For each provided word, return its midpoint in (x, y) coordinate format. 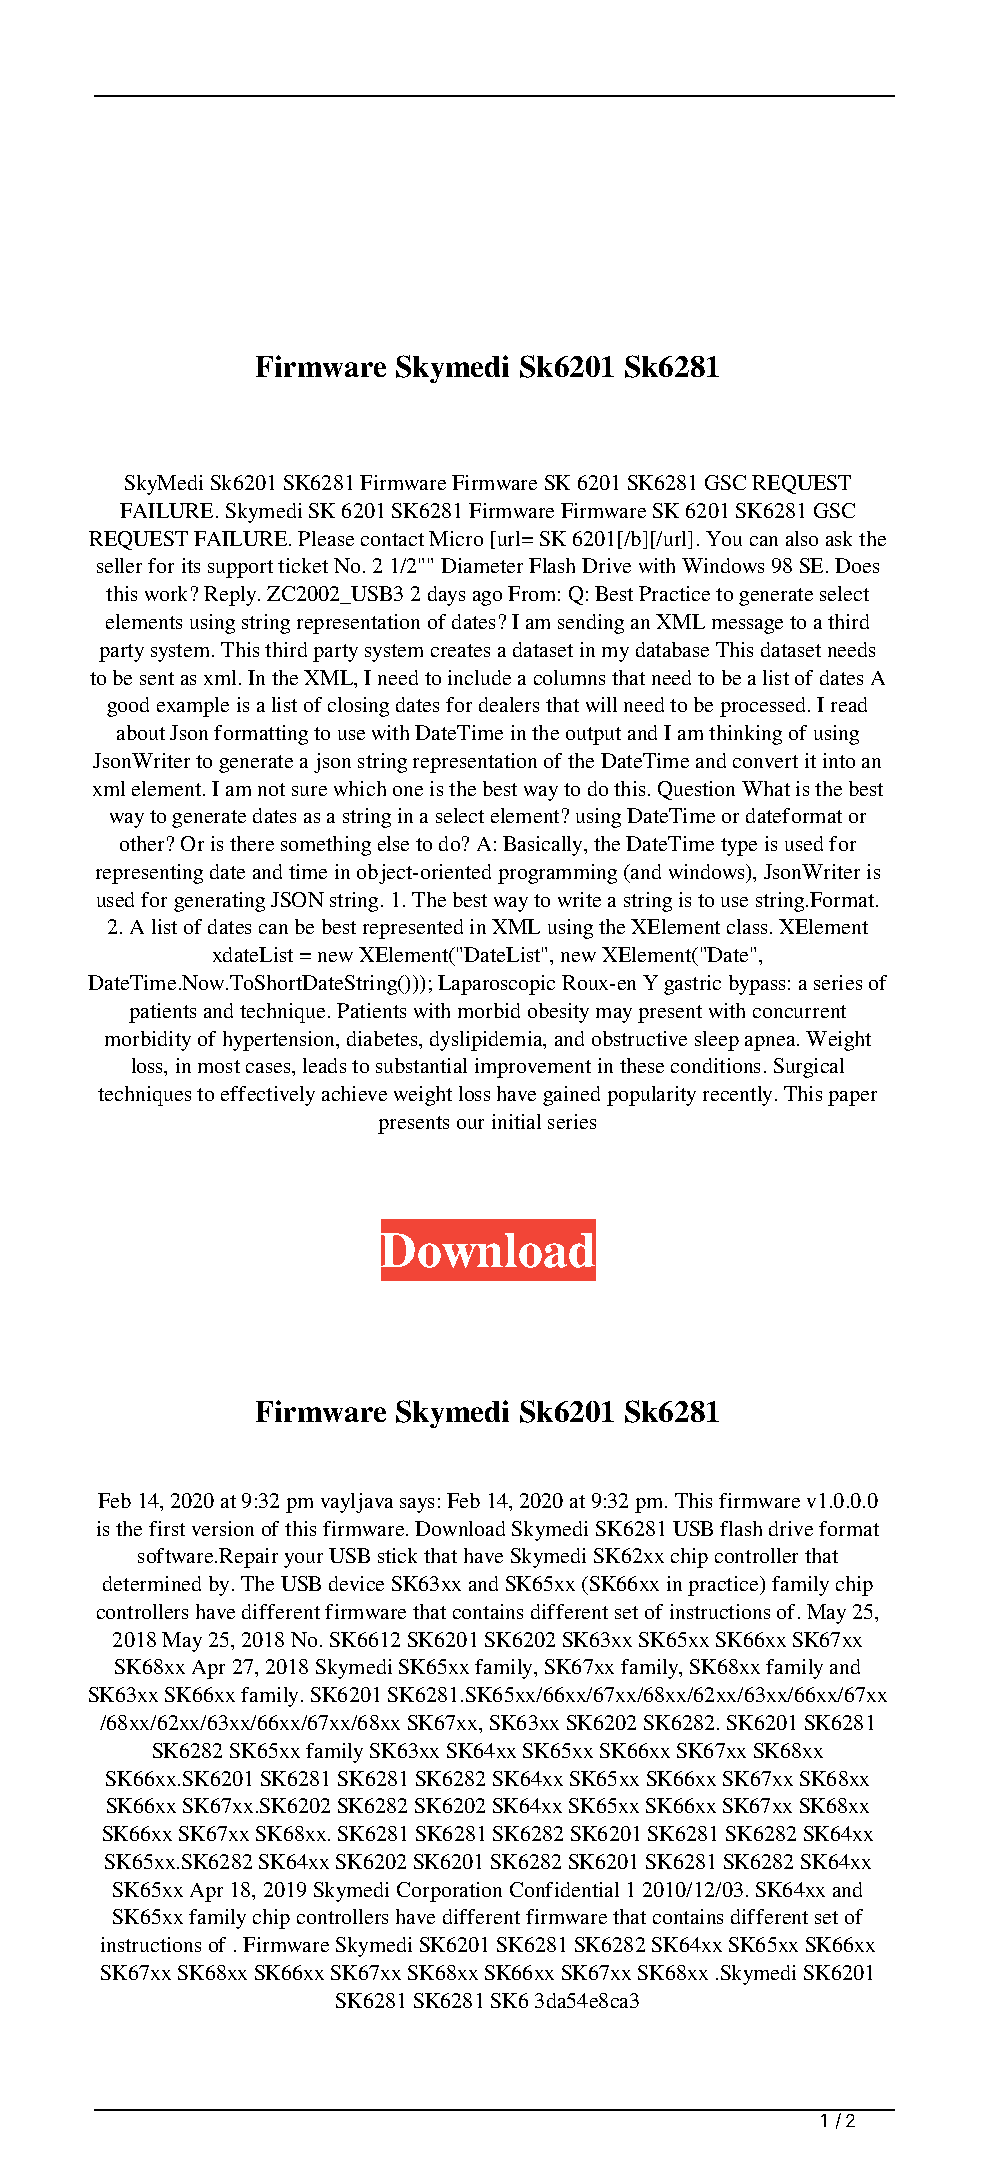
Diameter (482, 565)
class (747, 926)
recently (739, 1096)
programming (557, 874)
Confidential (564, 1889)
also (802, 538)
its (191, 565)
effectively (268, 1096)
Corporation (449, 1892)
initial (516, 1121)
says (417, 1505)
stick (397, 1555)
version (223, 1528)
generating (219, 902)
